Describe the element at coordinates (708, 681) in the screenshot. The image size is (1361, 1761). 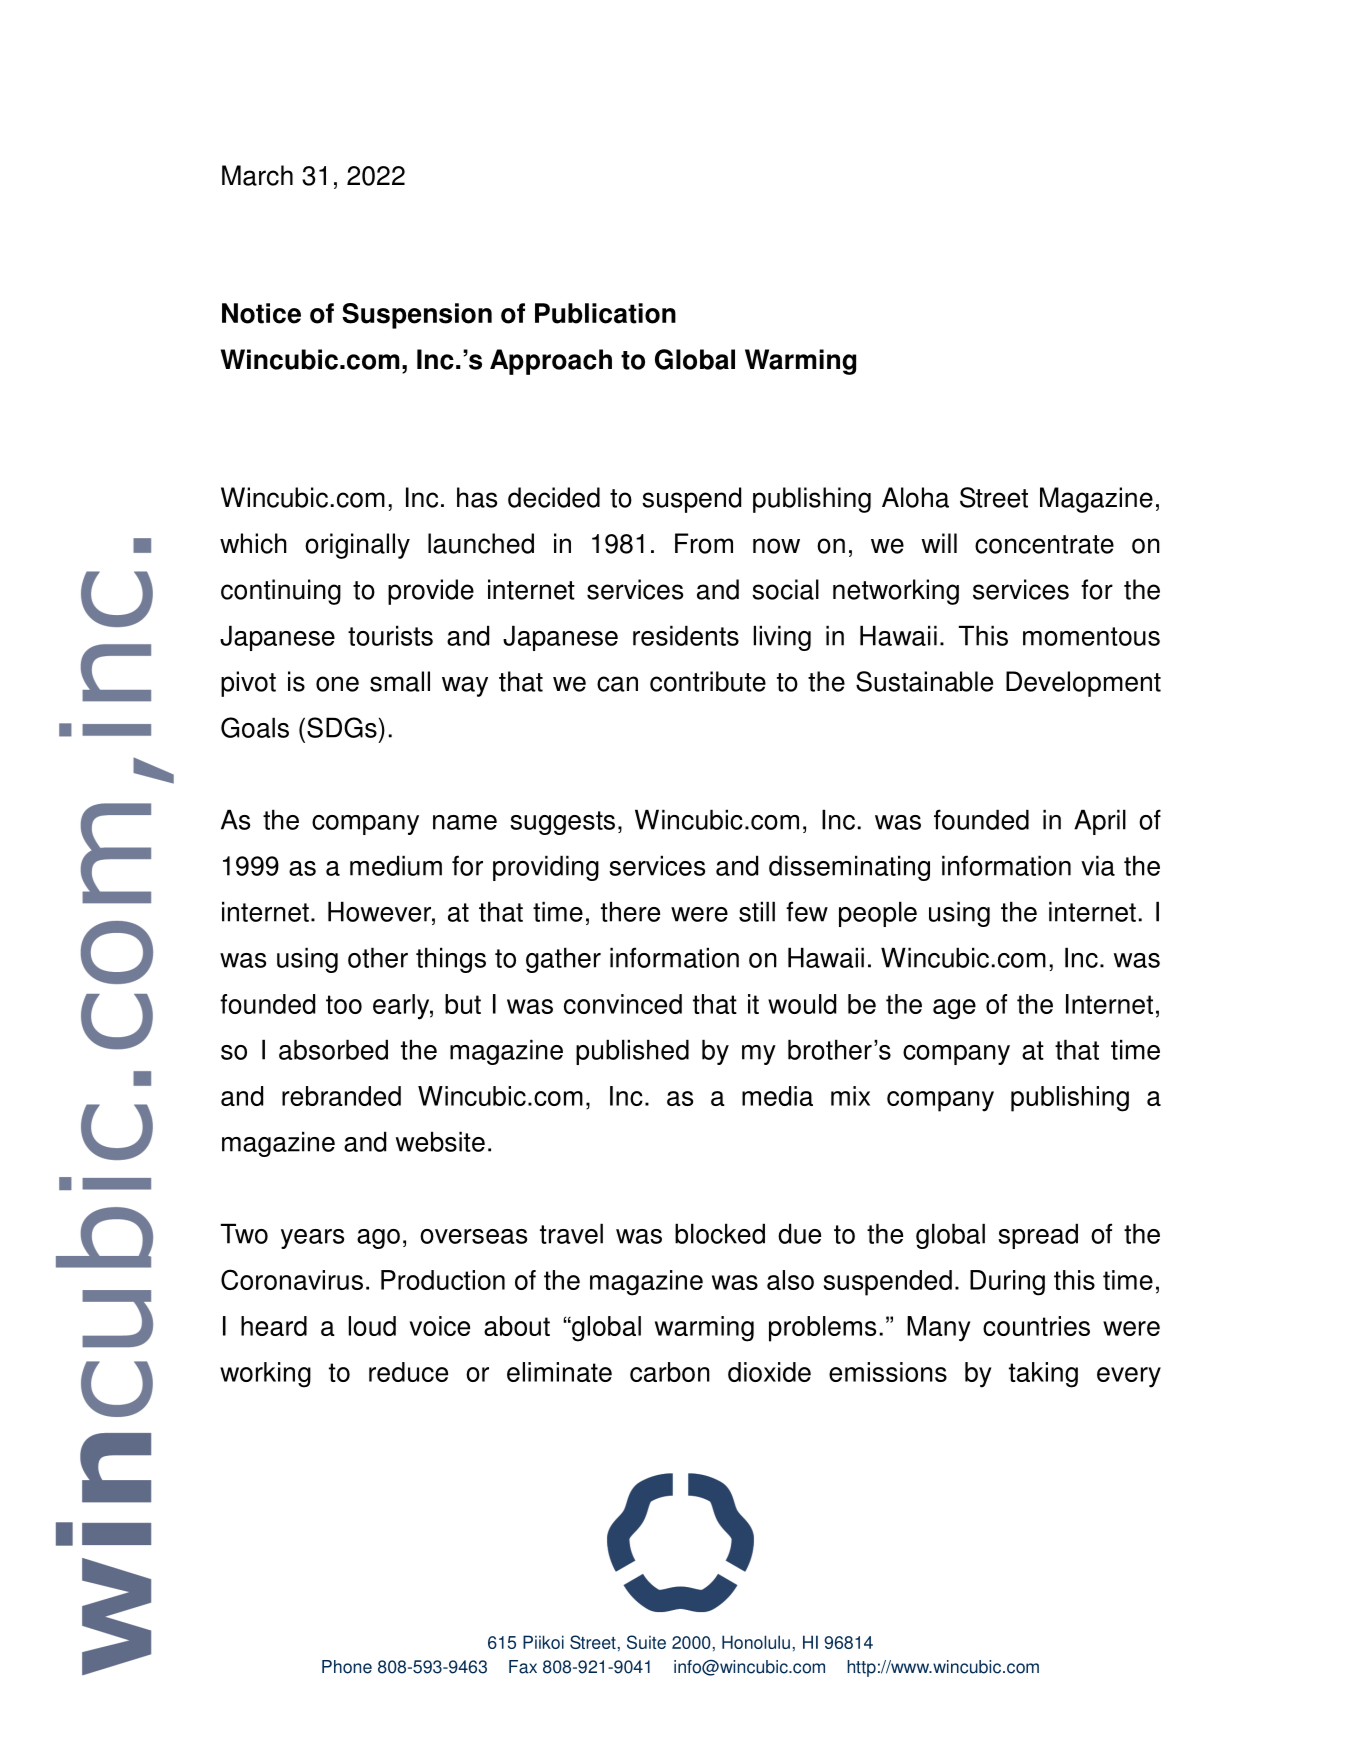
I see `contribute` at that location.
